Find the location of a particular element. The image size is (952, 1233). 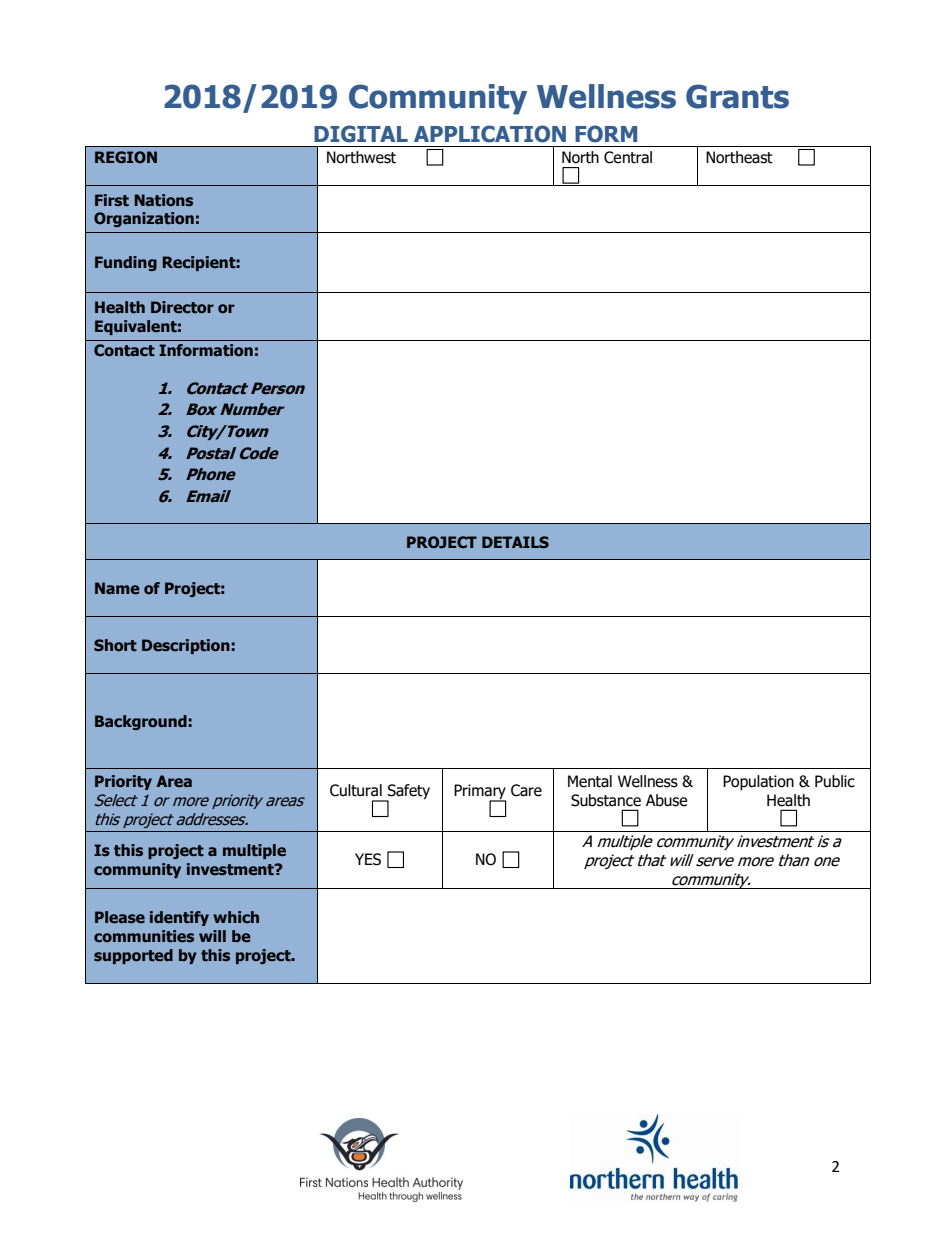

DETAILS is located at coordinates (515, 542).
